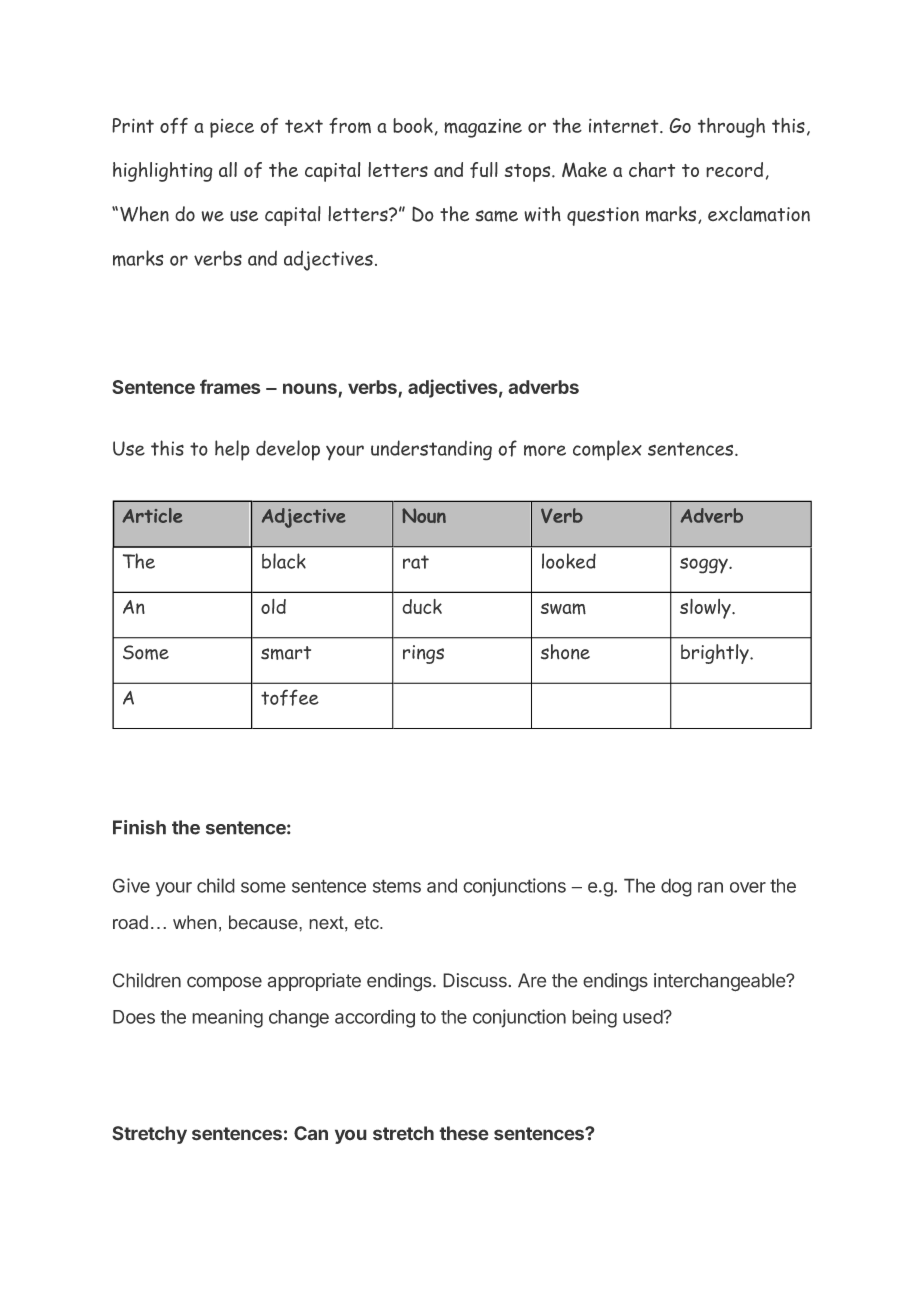 The width and height of the image is (924, 1308). Describe the element at coordinates (228, 169) in the image. I see `all` at that location.
